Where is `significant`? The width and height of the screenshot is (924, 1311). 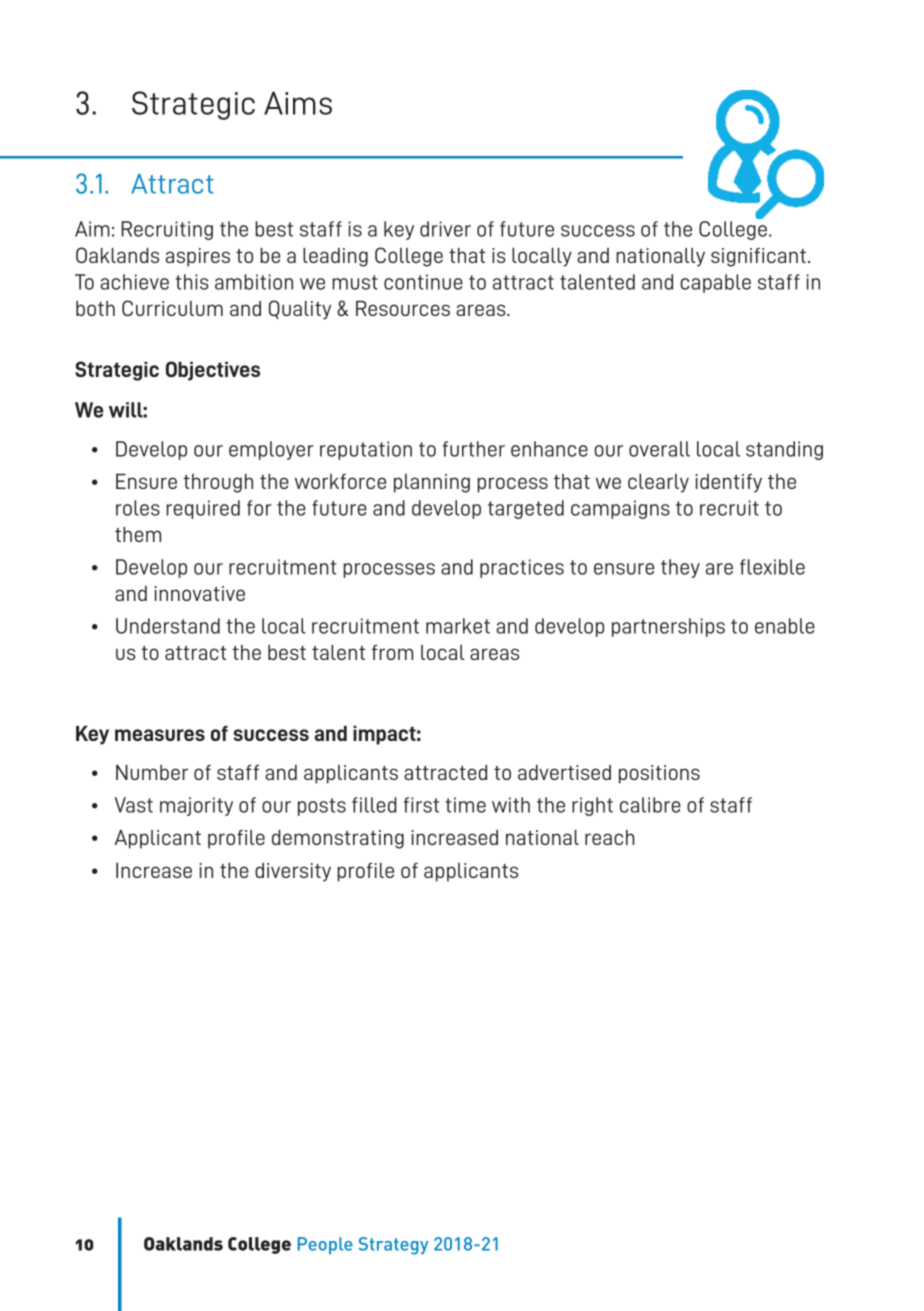
significant is located at coordinates (758, 257).
